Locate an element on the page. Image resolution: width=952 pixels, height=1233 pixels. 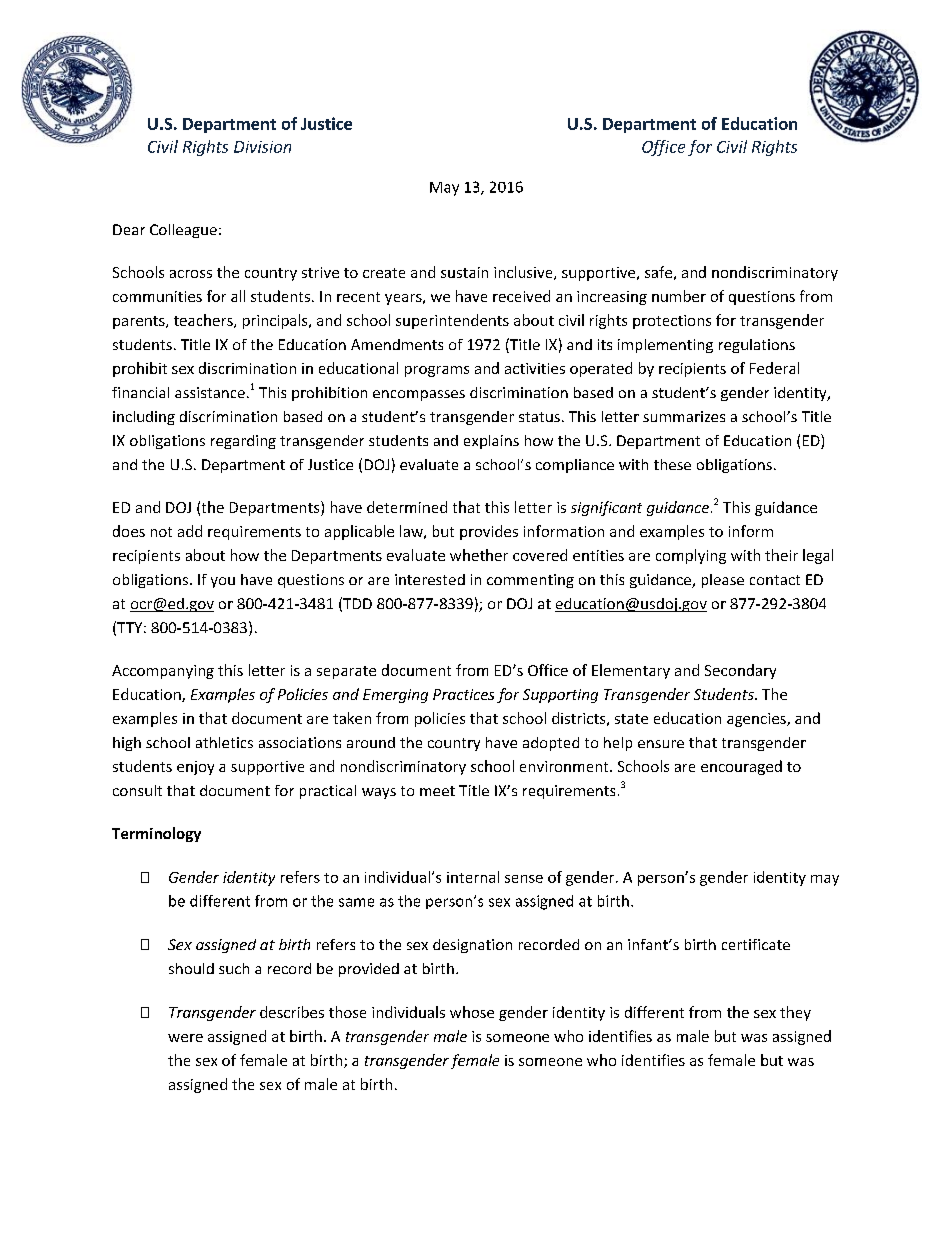
interested is located at coordinates (430, 579).
